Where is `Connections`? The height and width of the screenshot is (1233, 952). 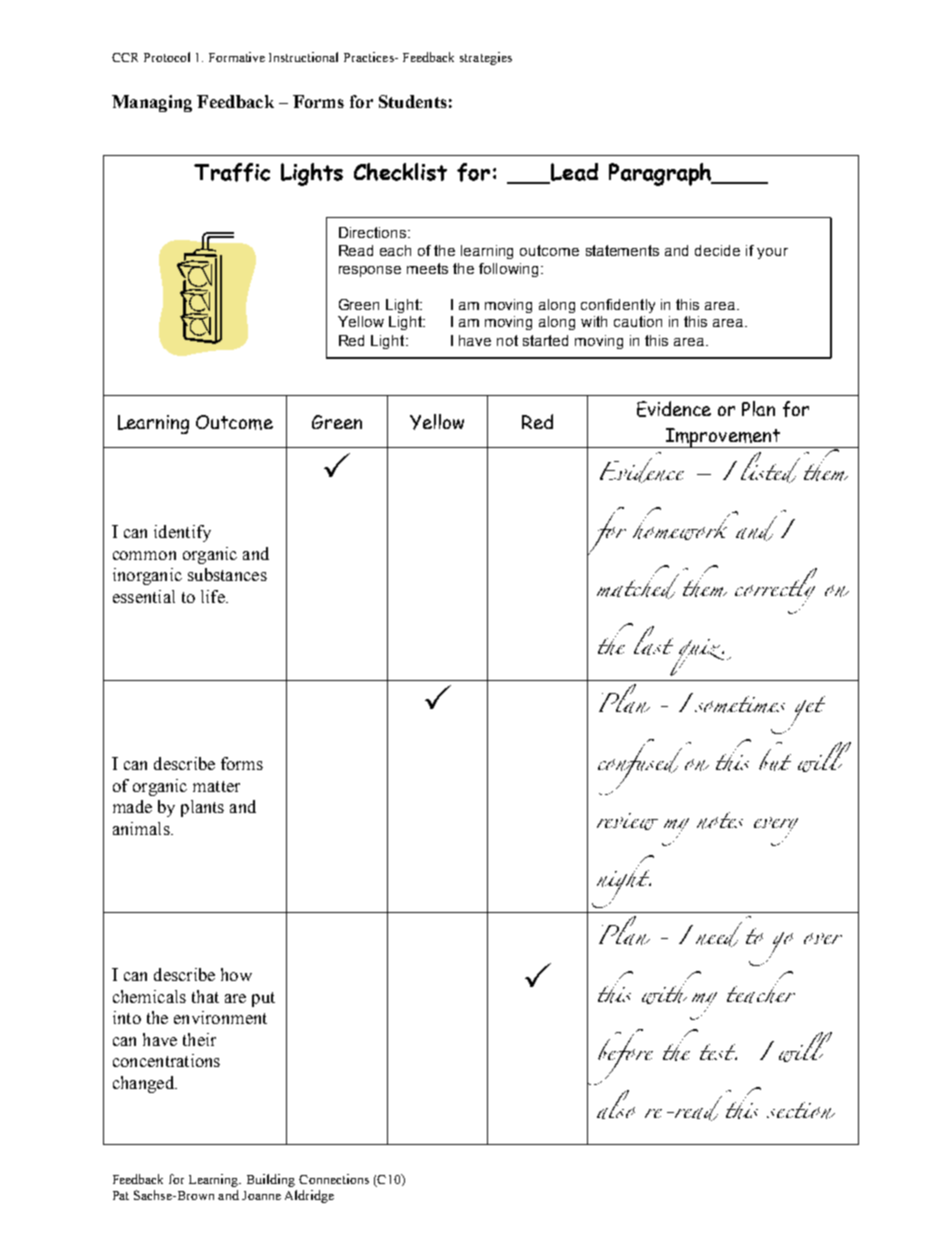
Connections is located at coordinates (334, 1179).
